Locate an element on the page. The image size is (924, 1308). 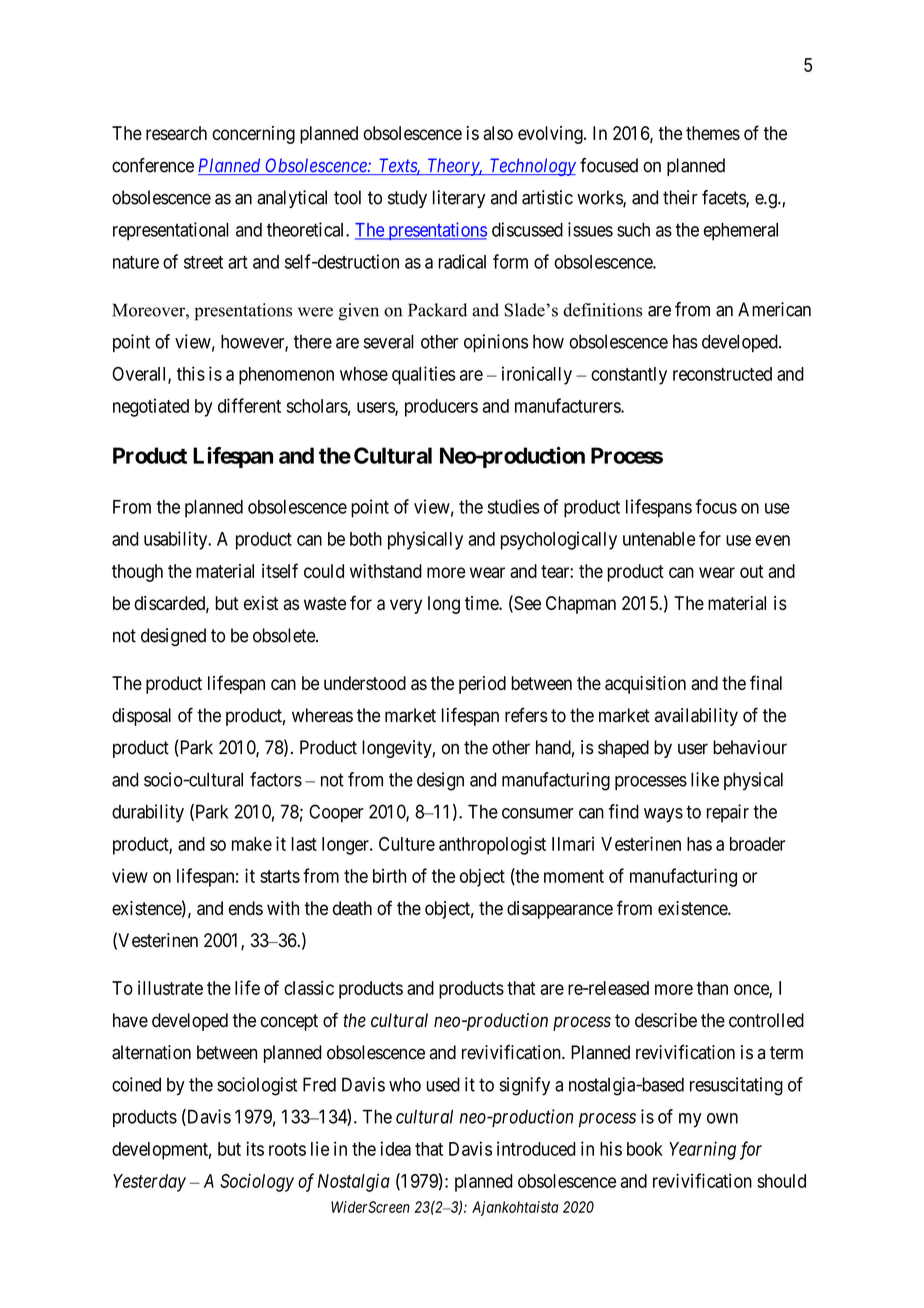
Yesterday is located at coordinates (149, 1183).
